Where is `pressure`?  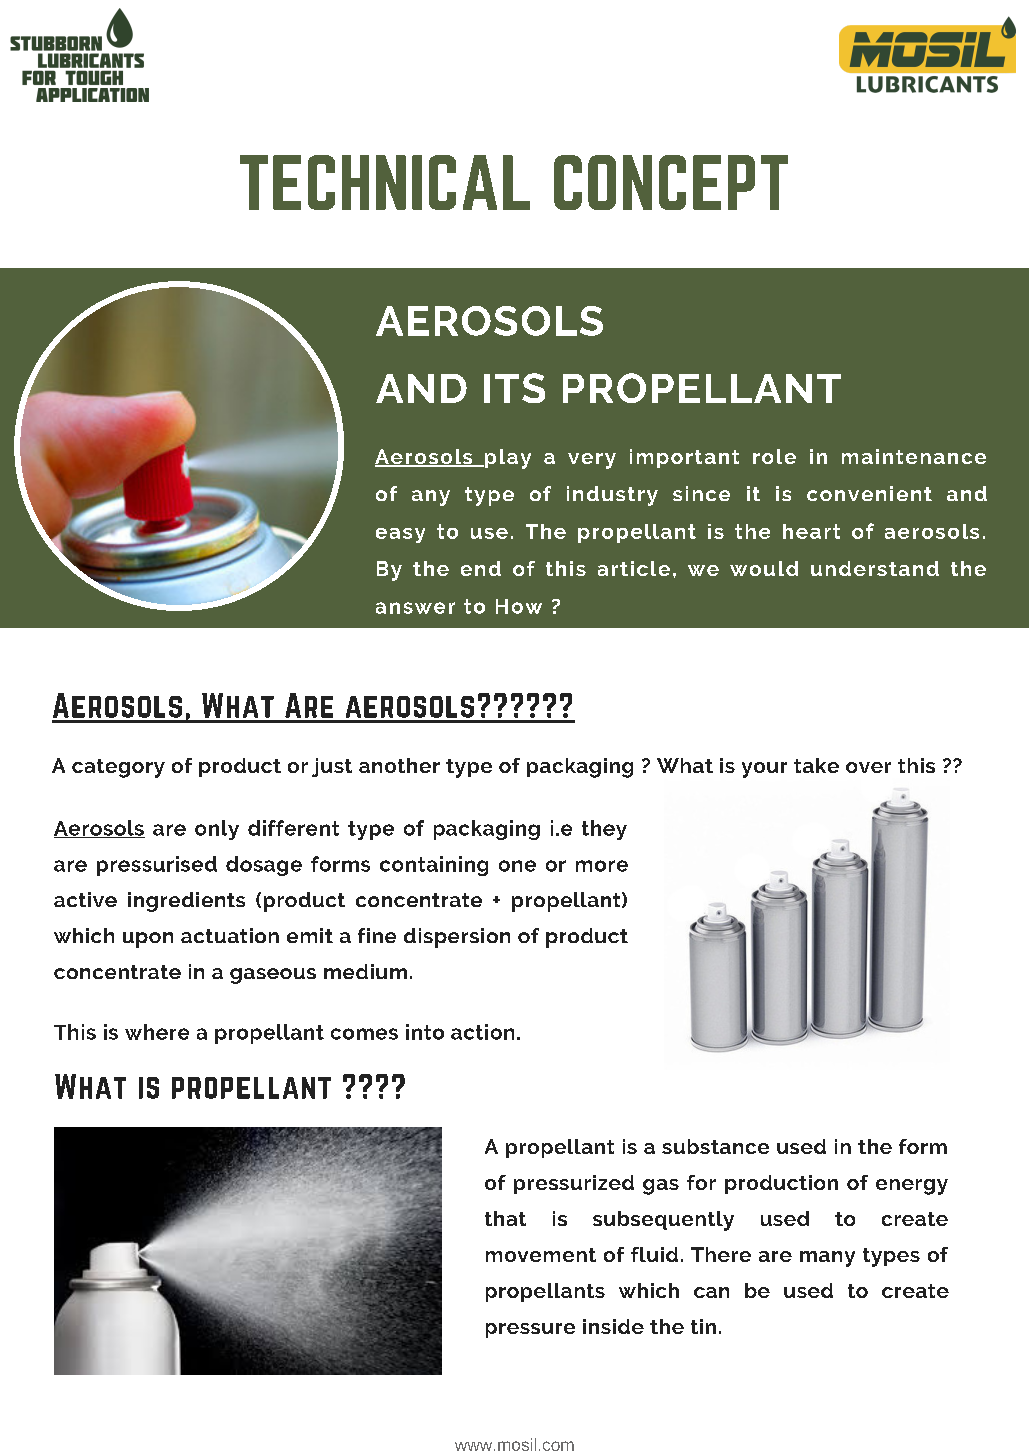 pressure is located at coordinates (530, 1330).
